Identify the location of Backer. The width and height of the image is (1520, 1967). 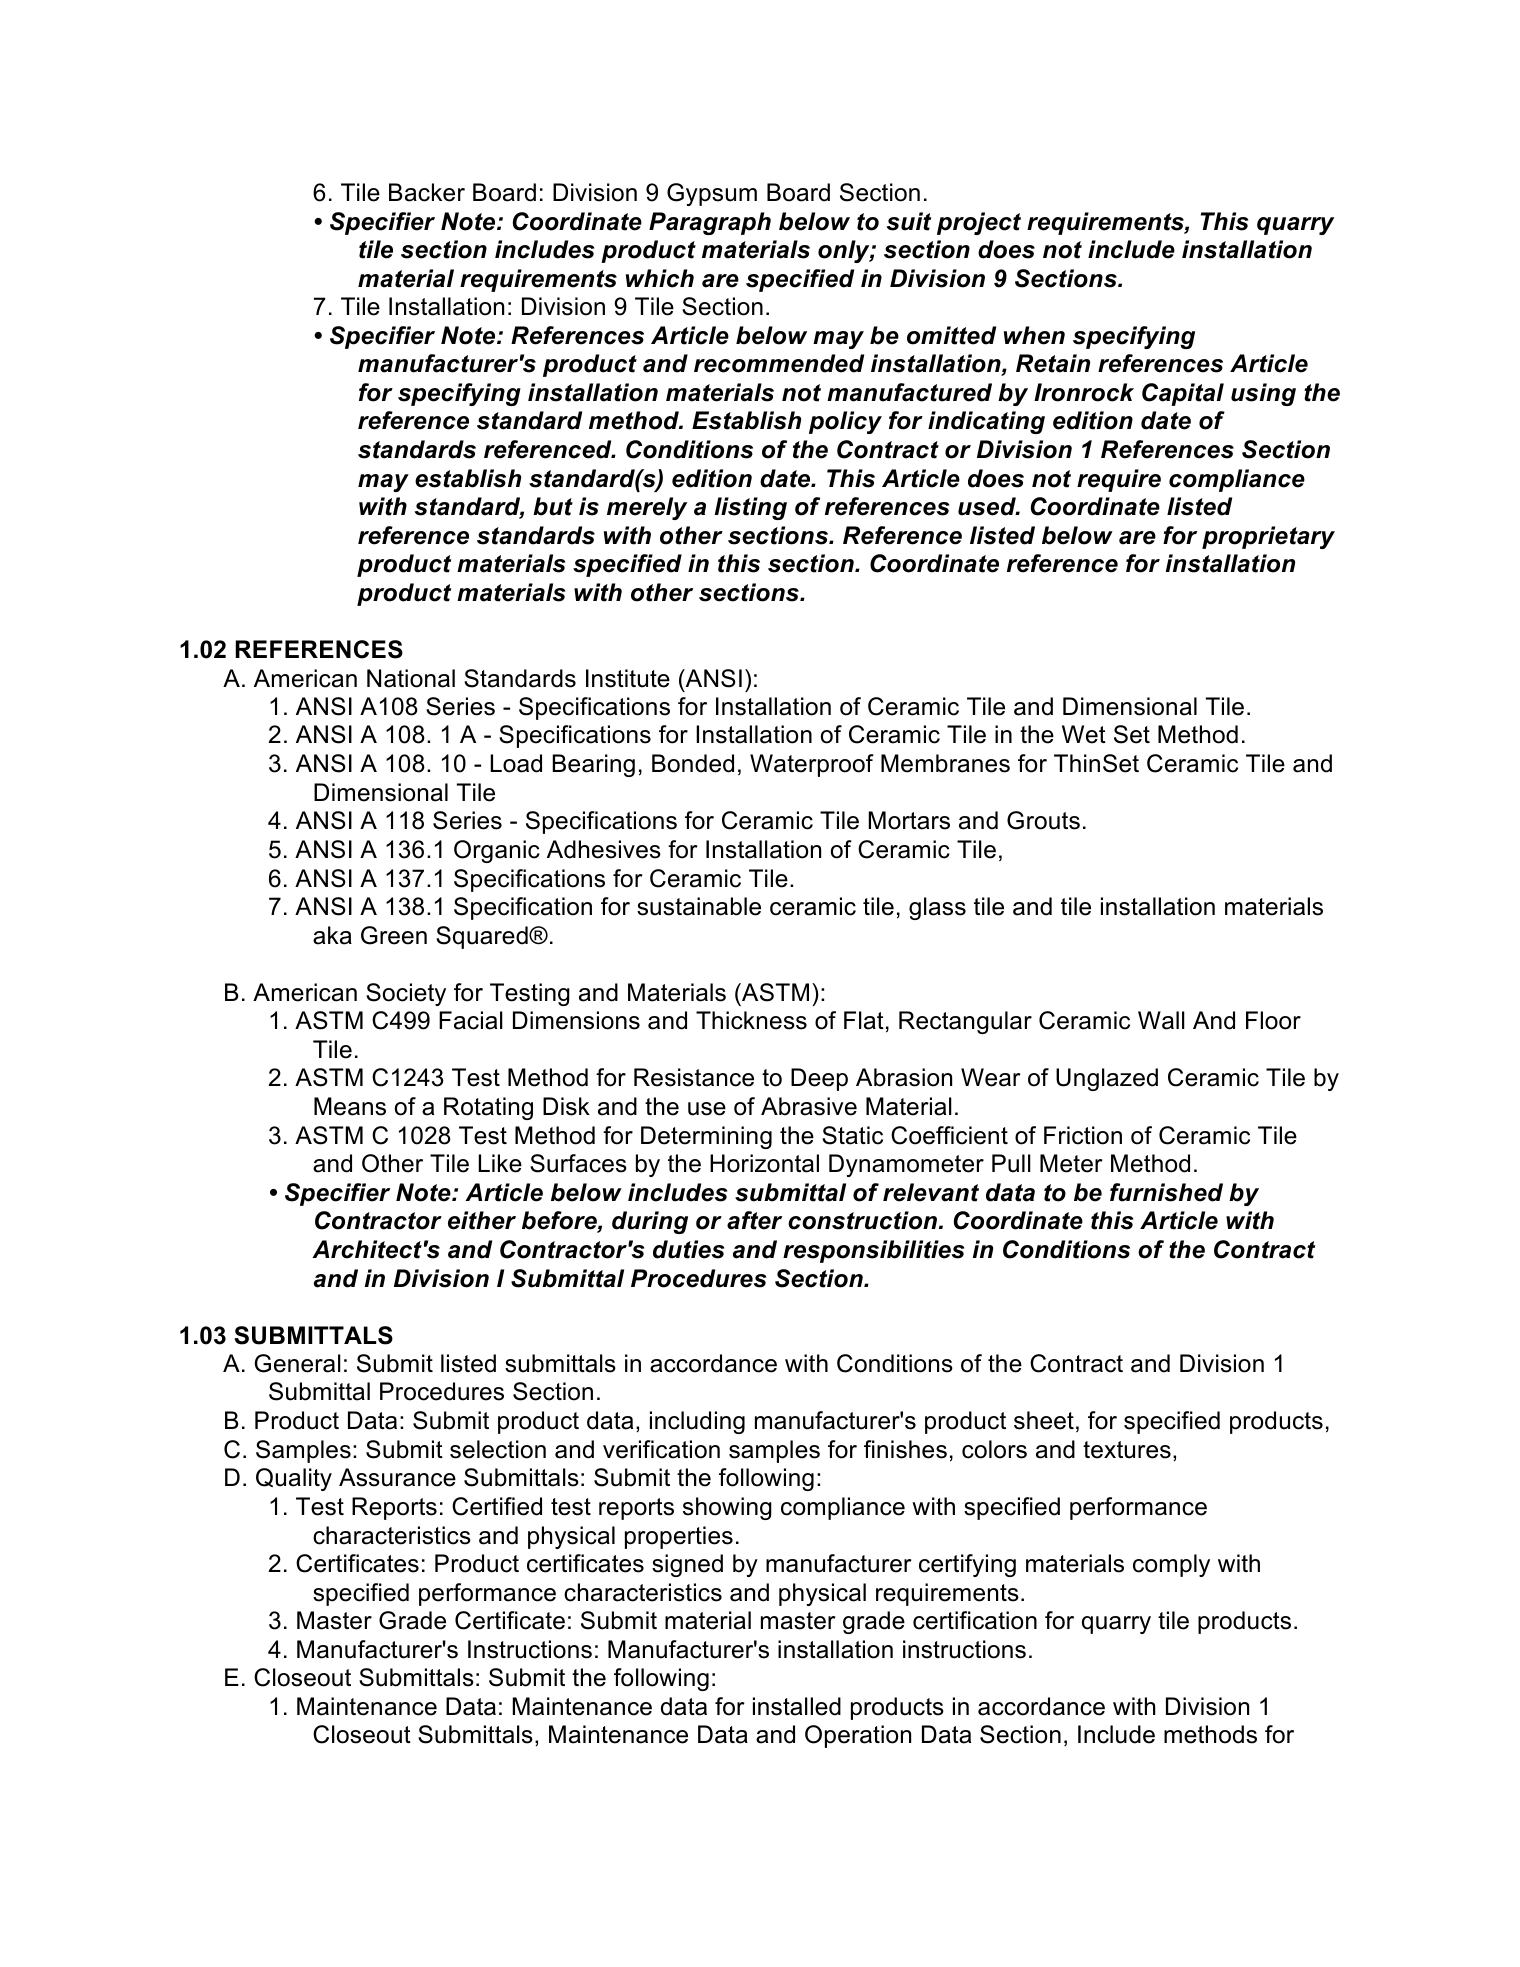
(427, 192).
